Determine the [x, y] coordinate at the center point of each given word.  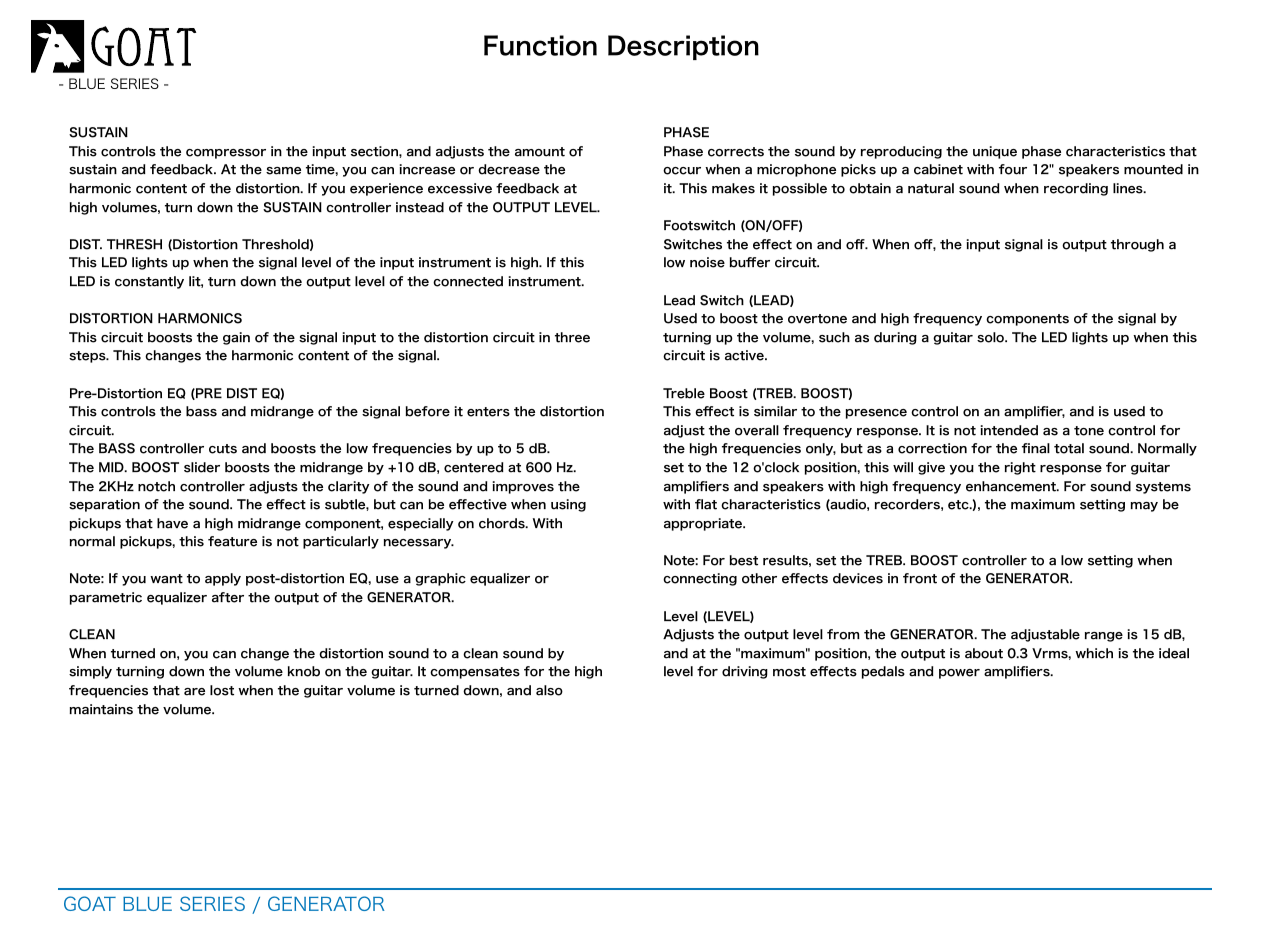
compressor [226, 154]
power [959, 674]
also [549, 690]
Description [683, 47]
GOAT [90, 903]
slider [202, 467]
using [568, 505]
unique [995, 152]
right [1020, 468]
